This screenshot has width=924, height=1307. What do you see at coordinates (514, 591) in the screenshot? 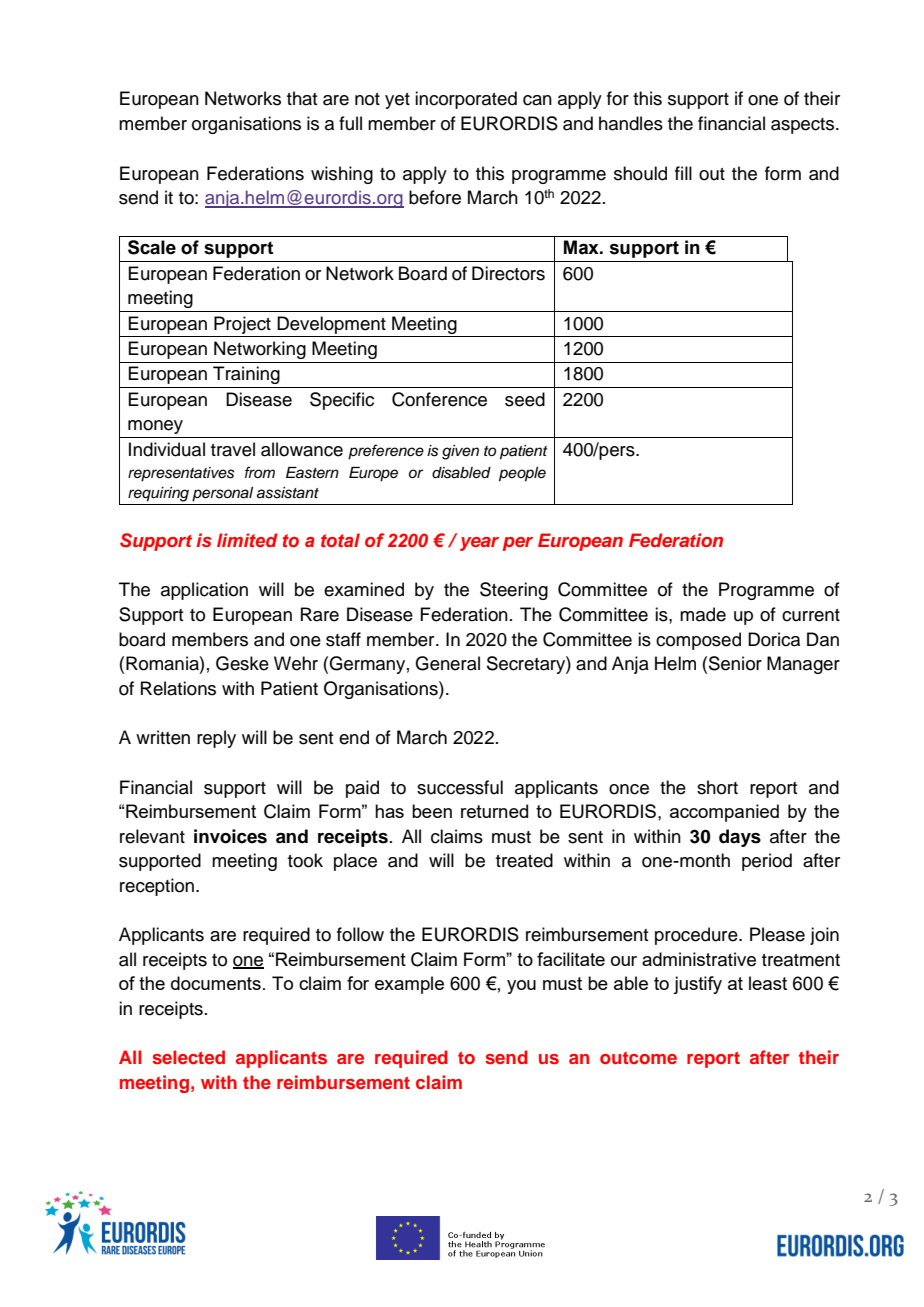
I see `Steering` at bounding box center [514, 591].
